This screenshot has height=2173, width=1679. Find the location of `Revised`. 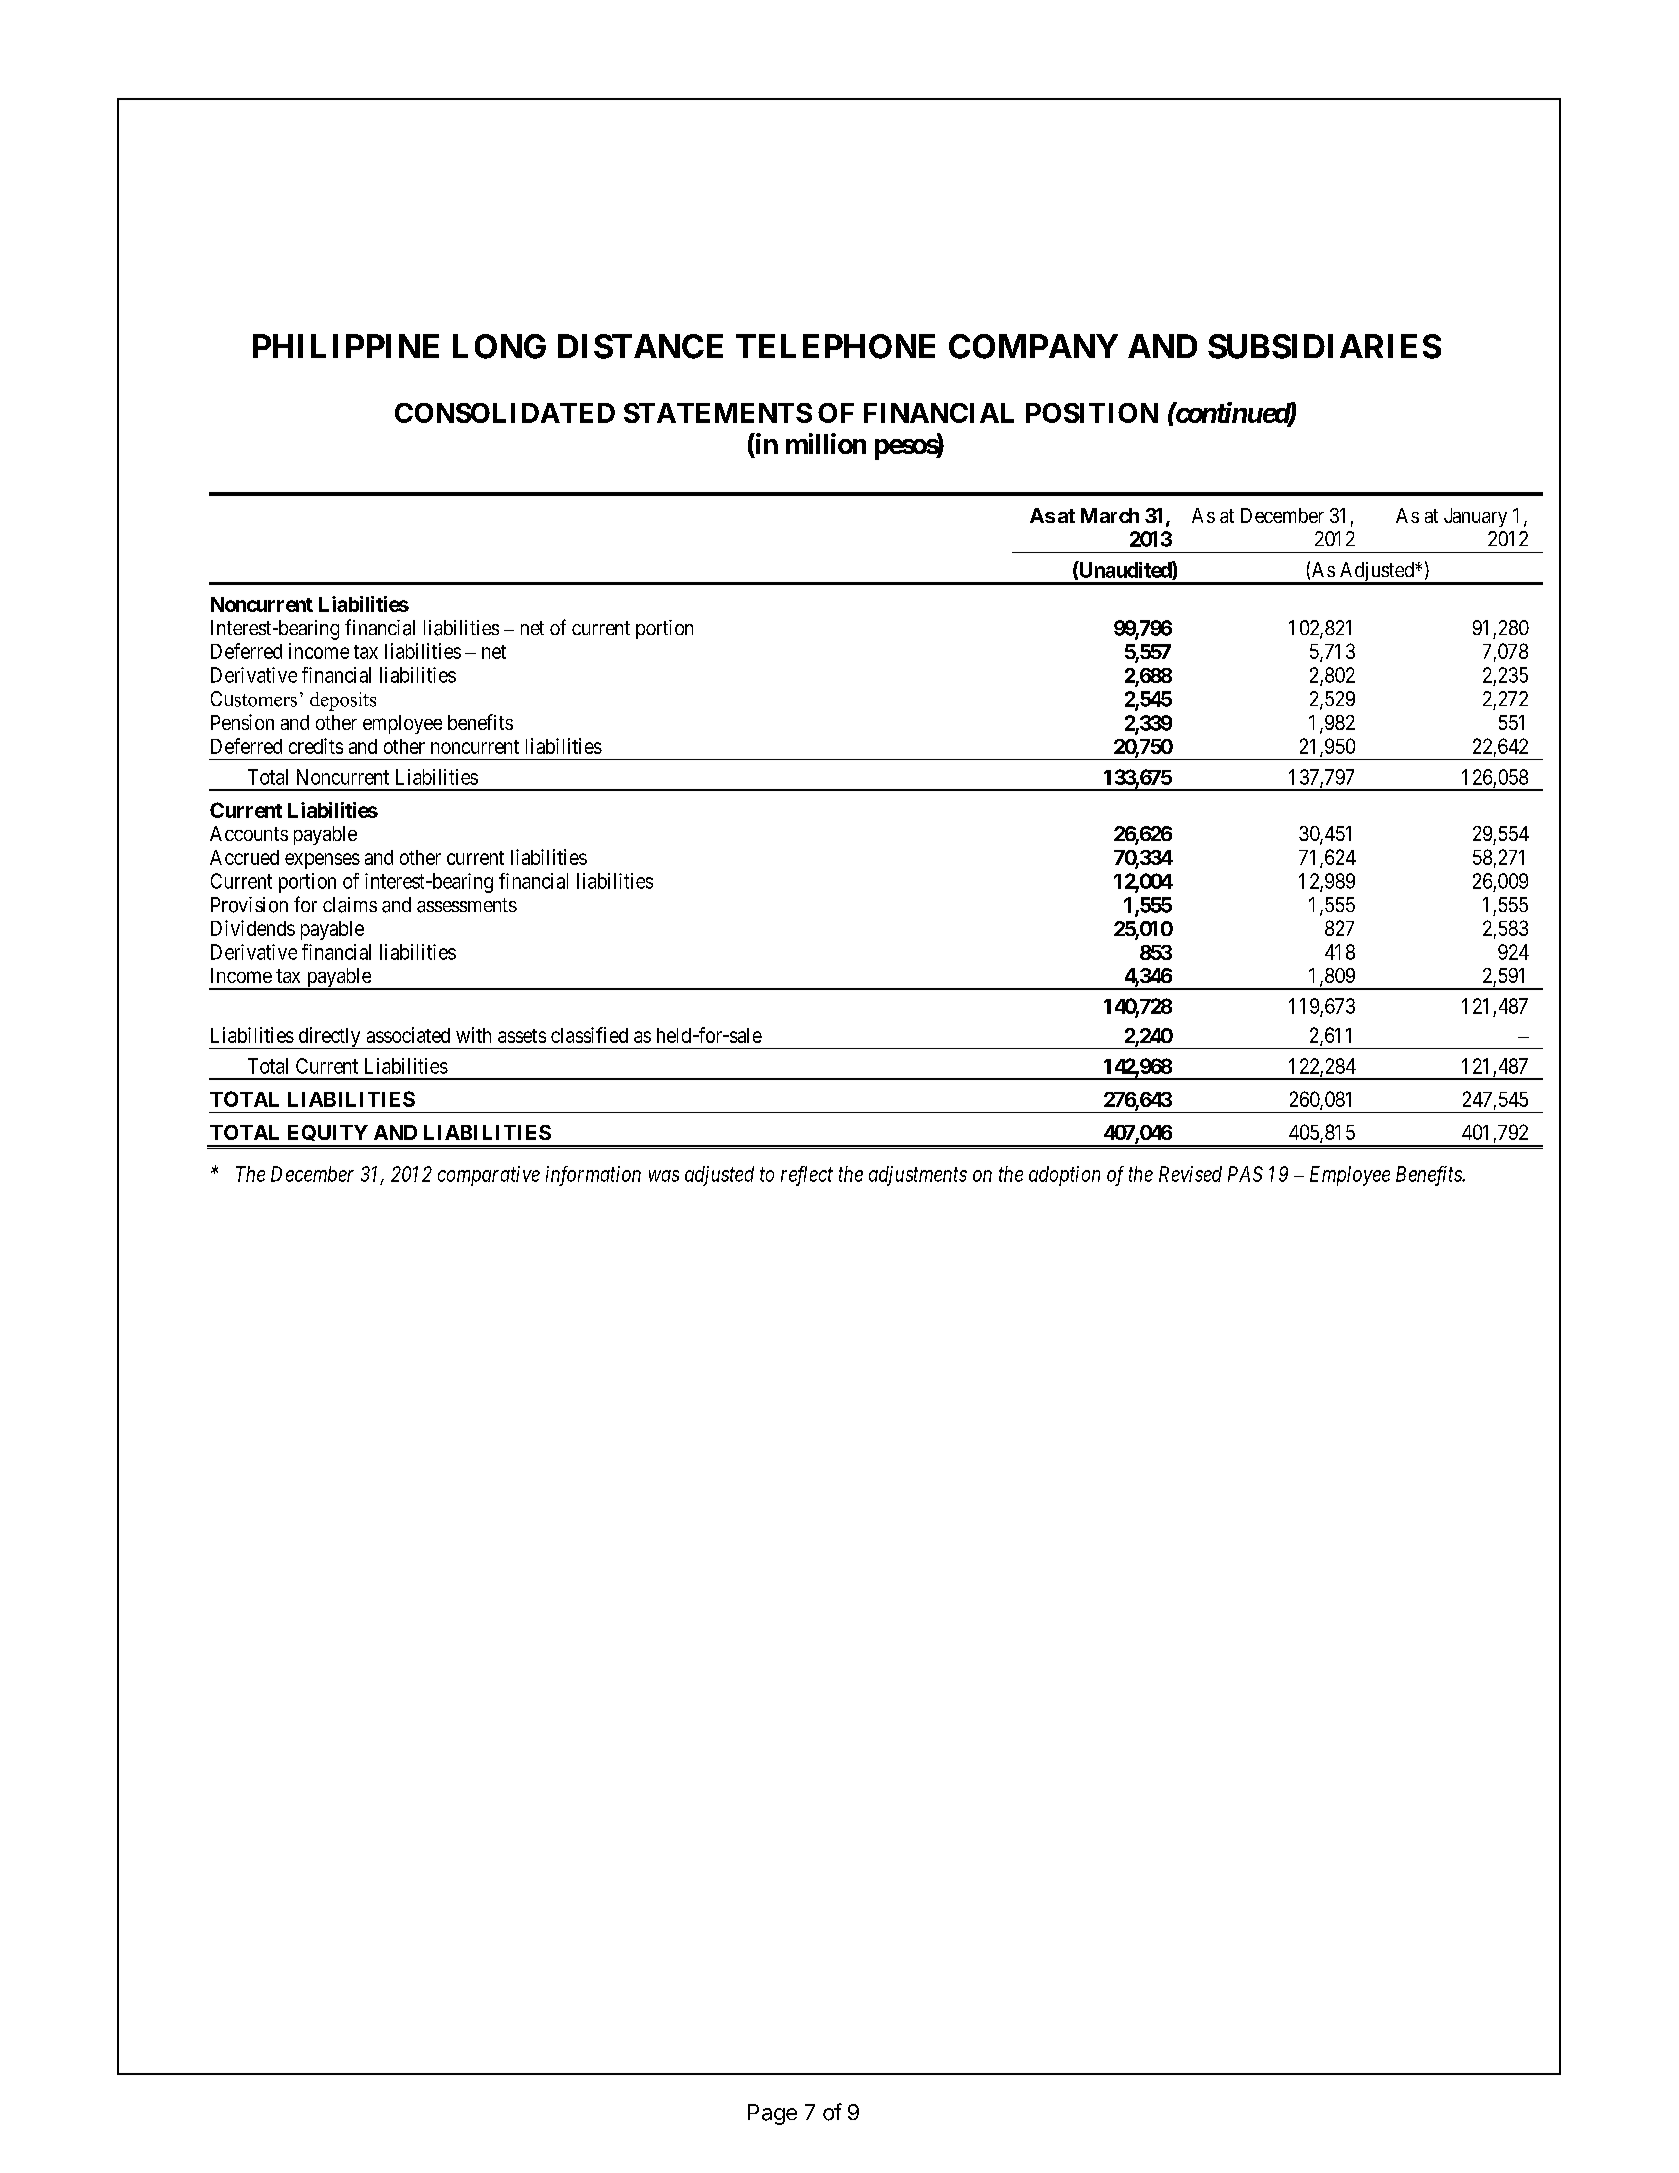

Revised is located at coordinates (1190, 1174).
